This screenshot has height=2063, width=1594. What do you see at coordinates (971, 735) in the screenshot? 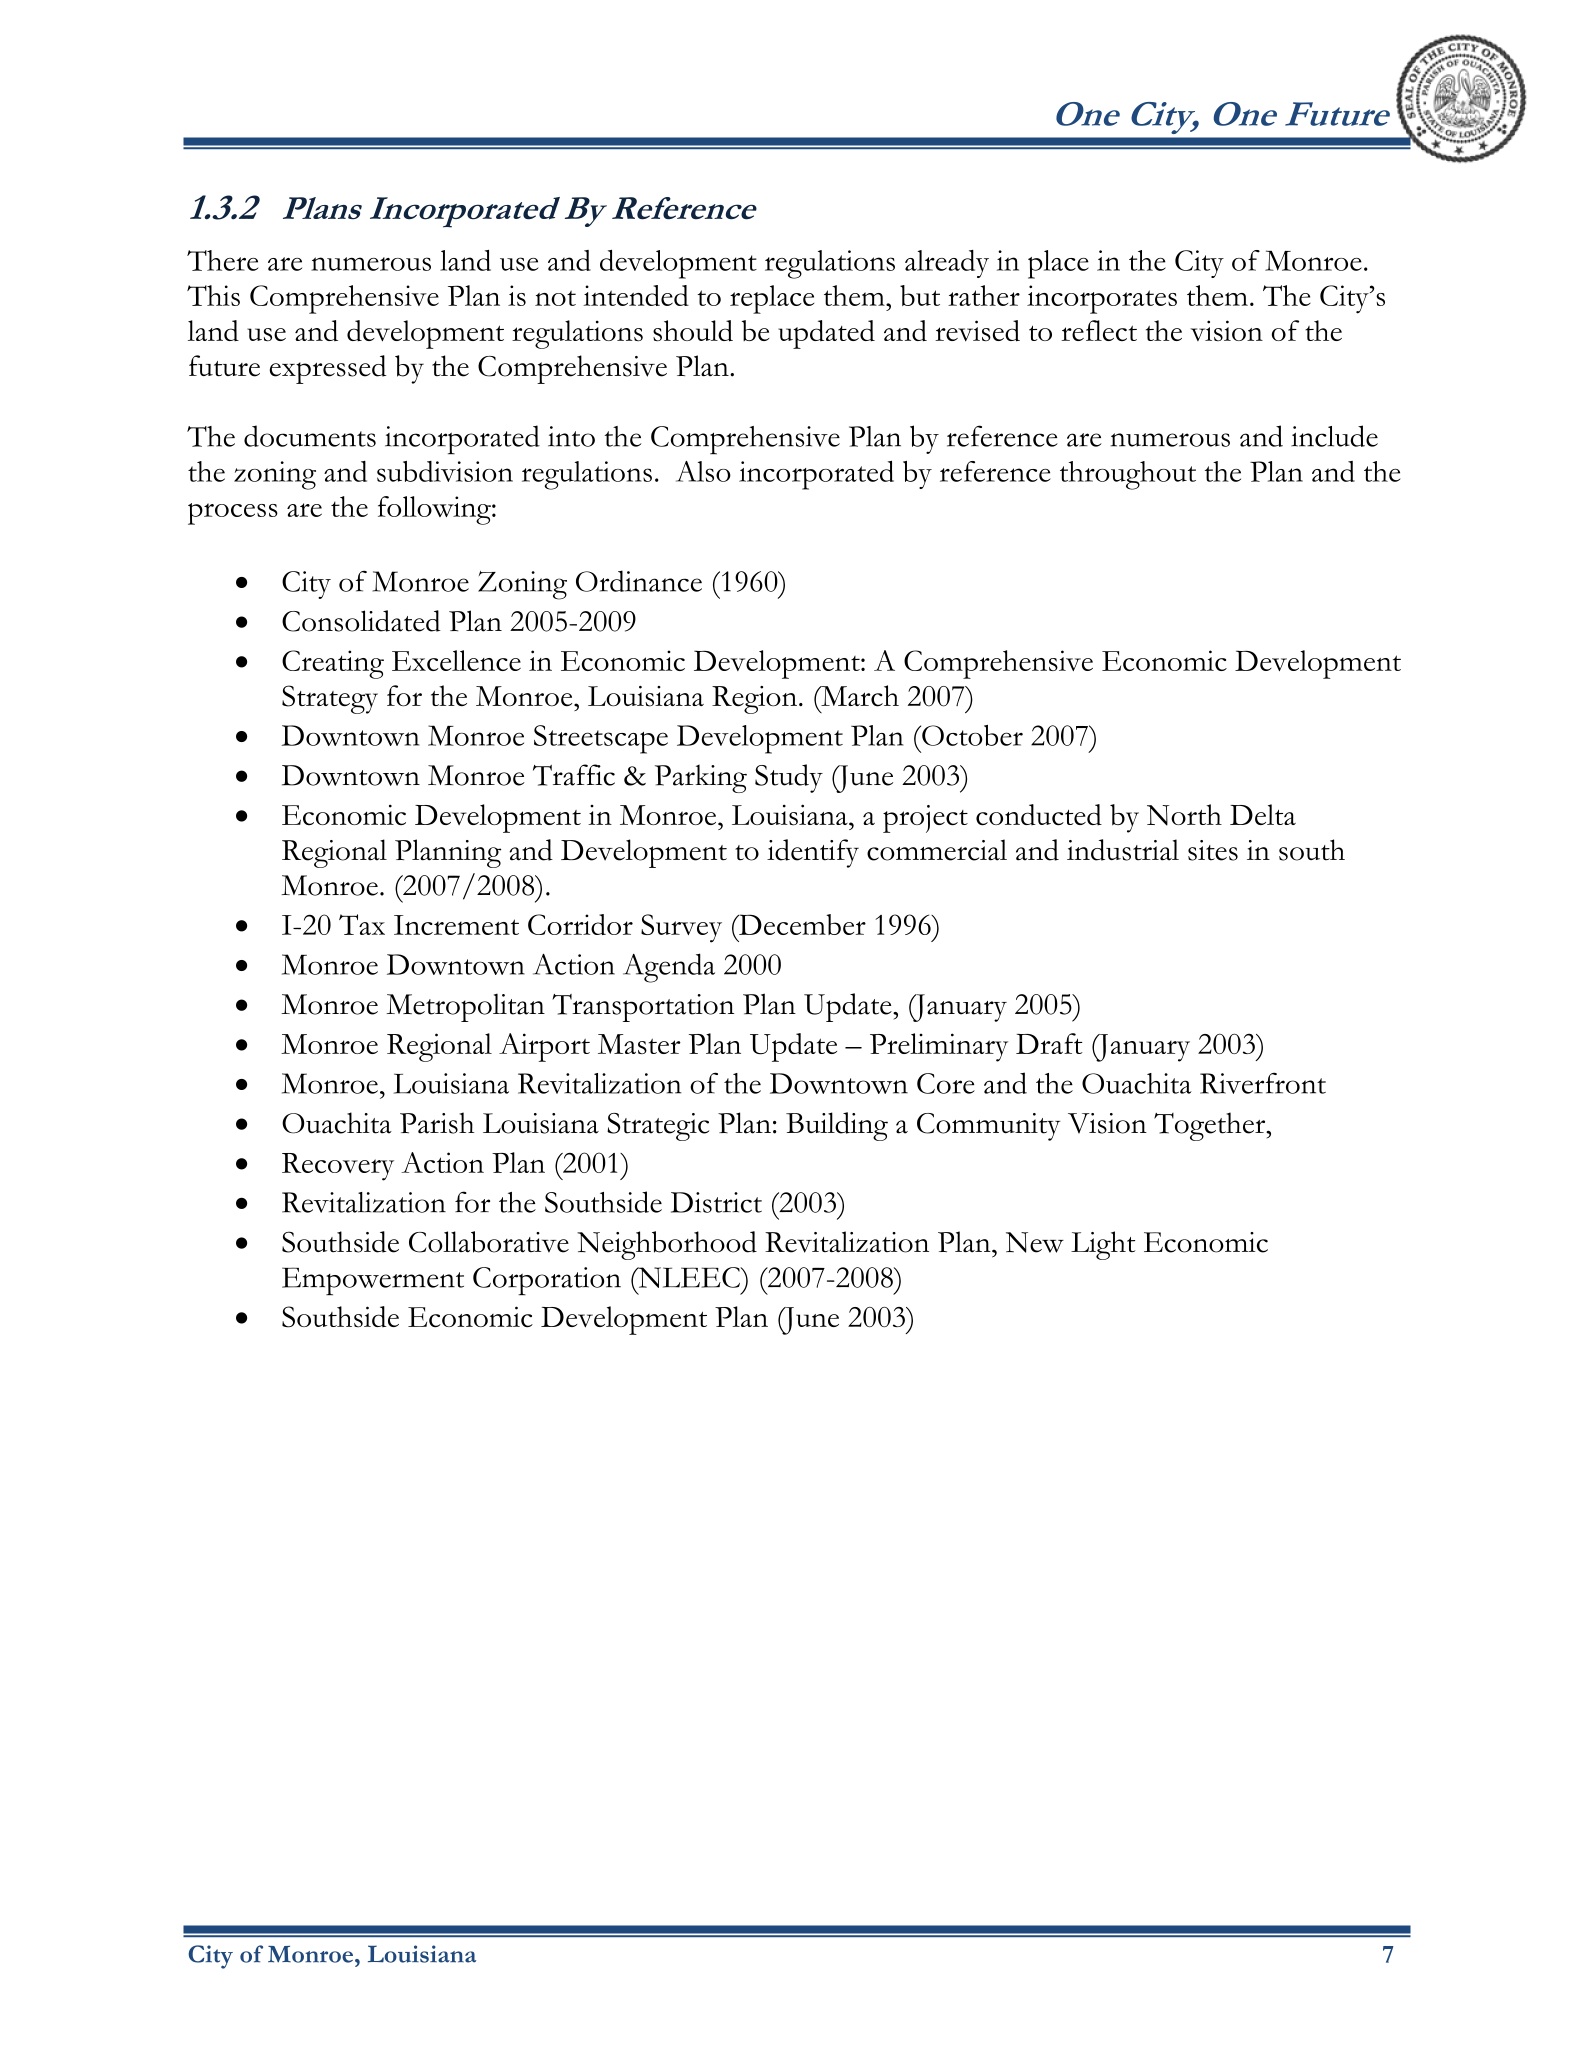
I see `October` at bounding box center [971, 735].
